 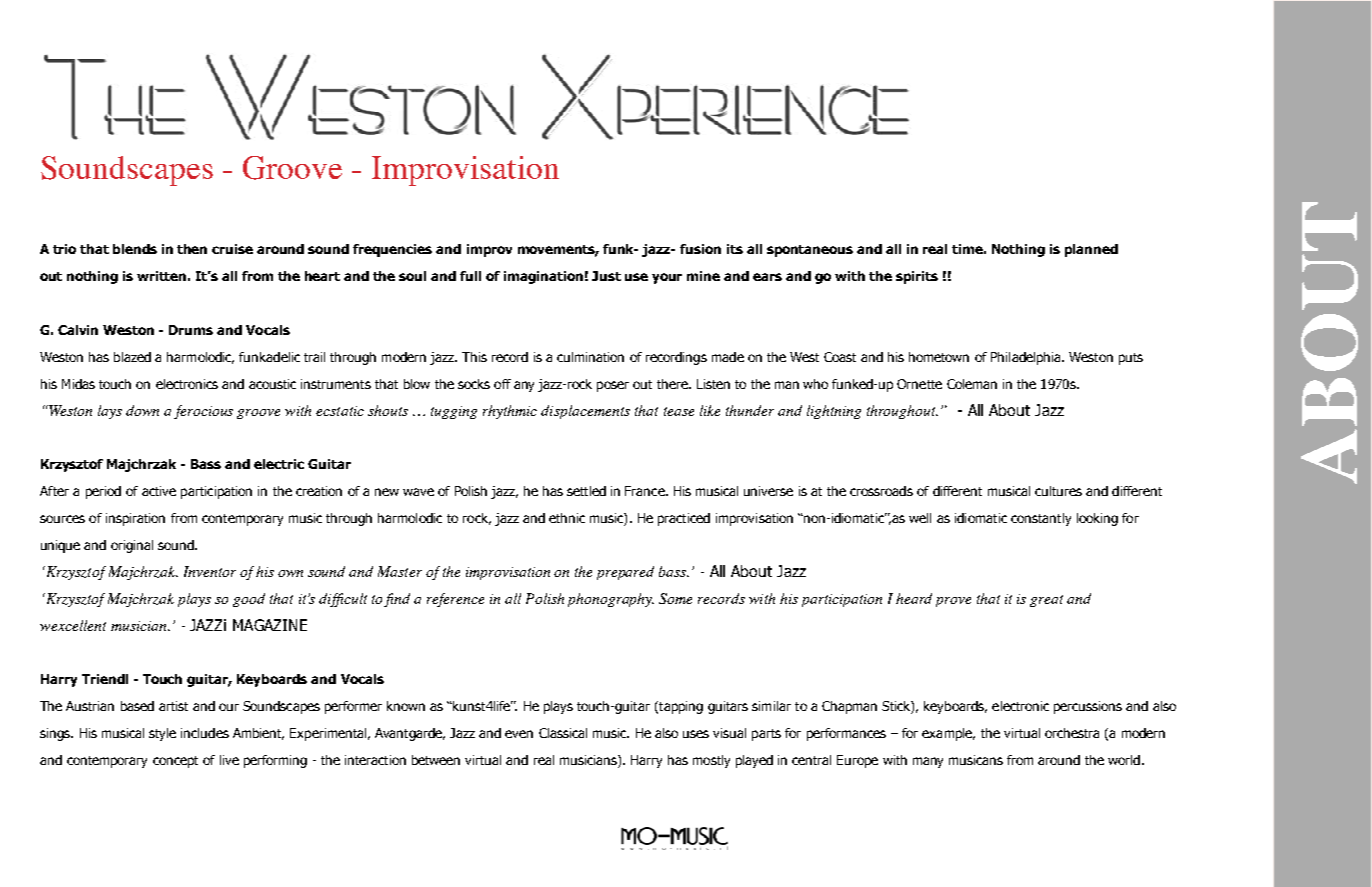 What do you see at coordinates (917, 277) in the page?
I see `spirits` at bounding box center [917, 277].
